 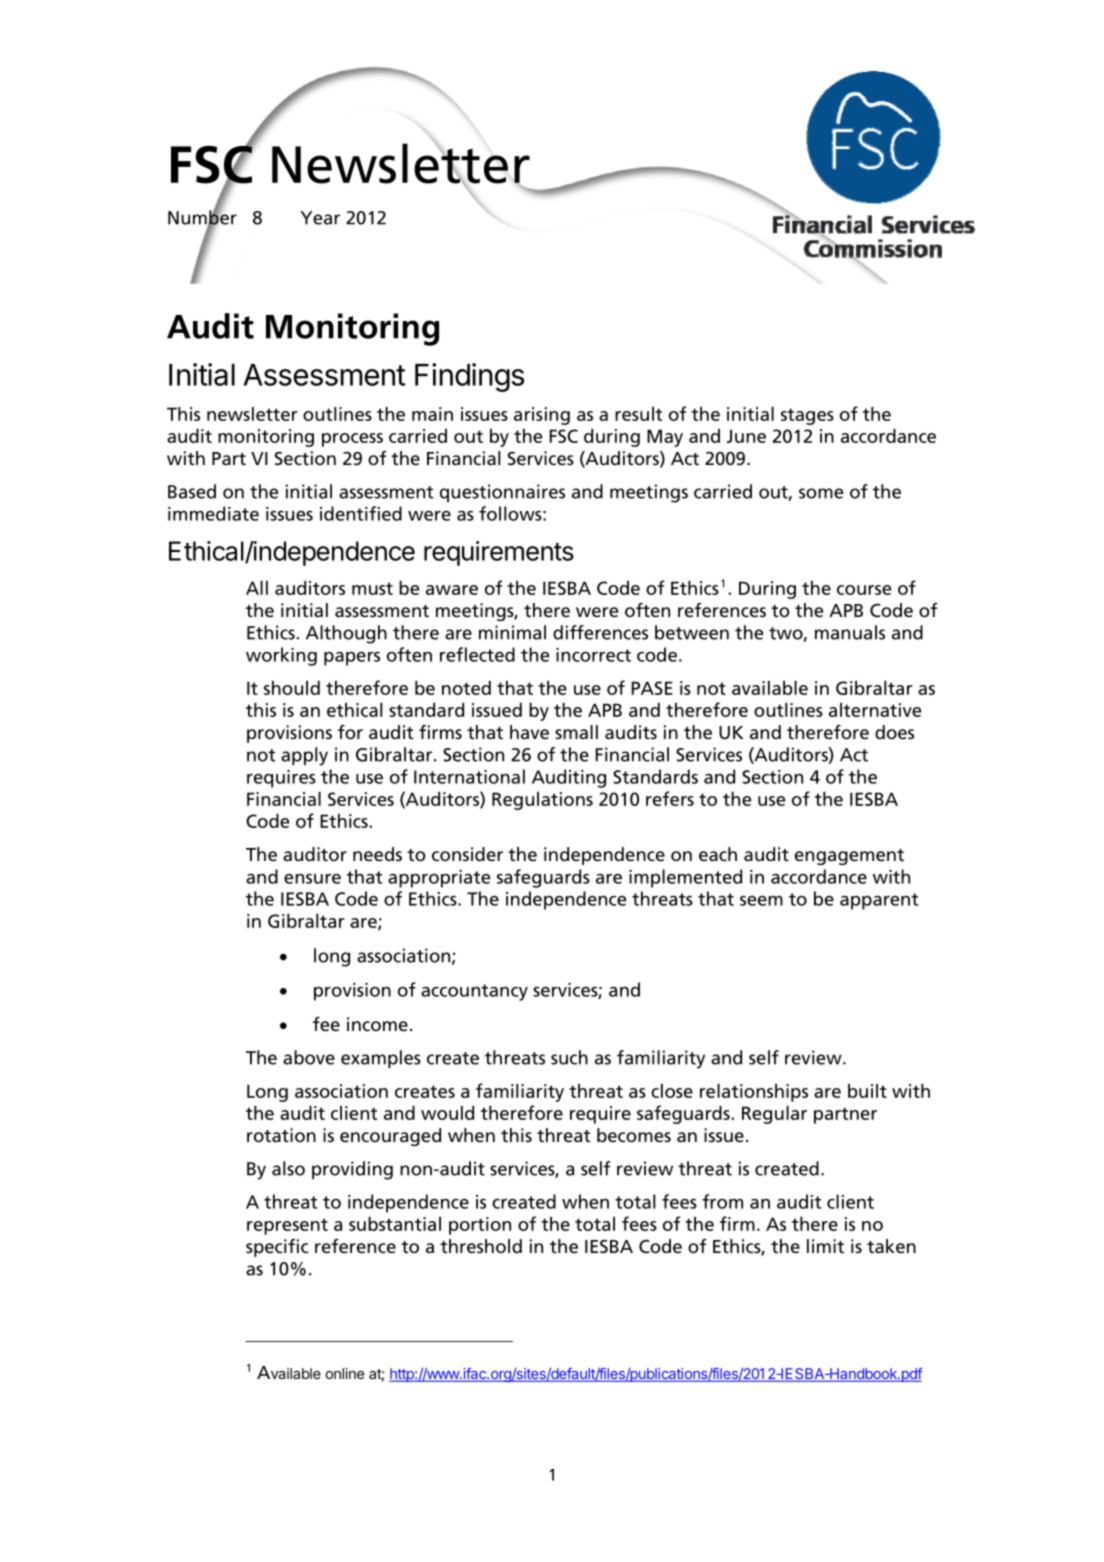 I want to click on threshold, so click(x=481, y=1246).
